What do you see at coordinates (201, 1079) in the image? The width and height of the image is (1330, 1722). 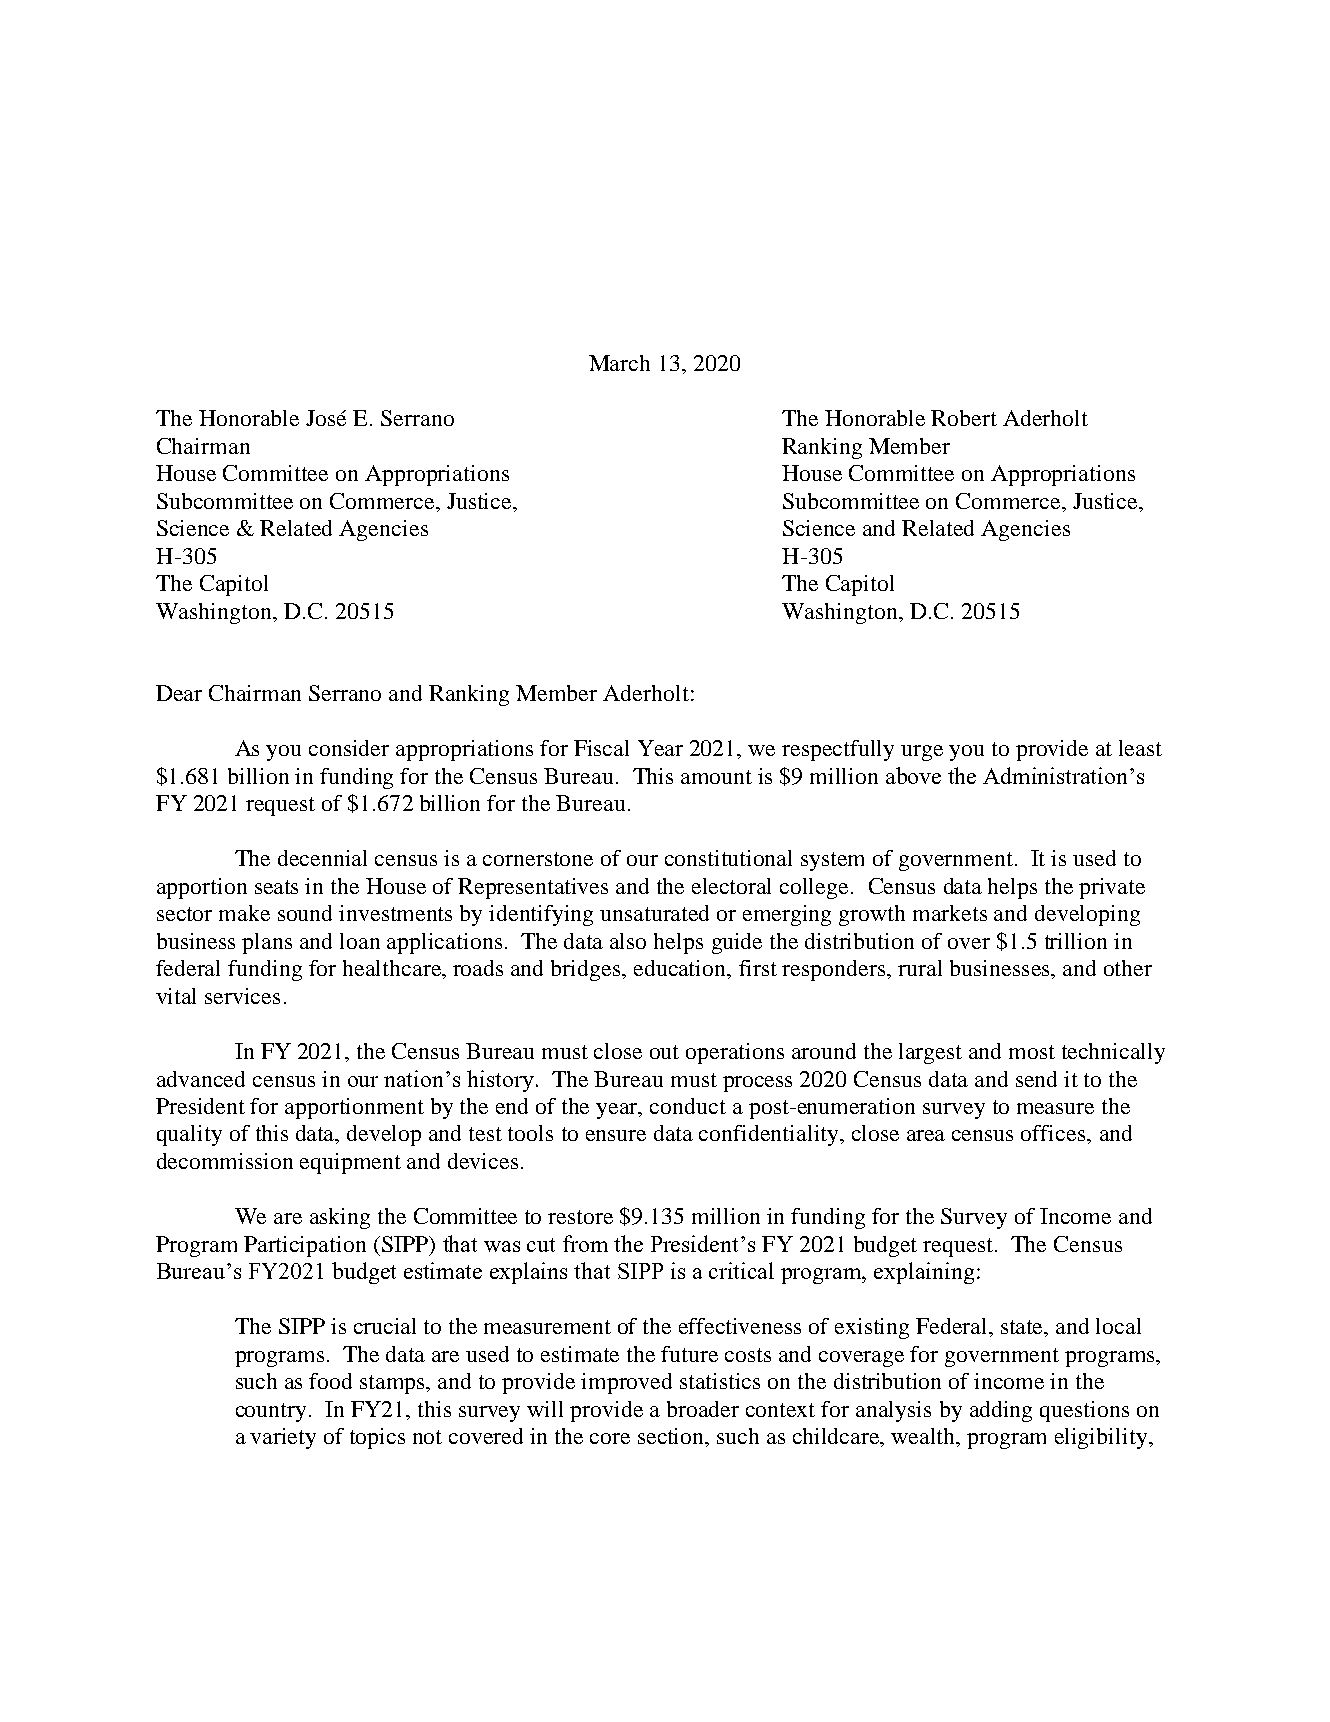 I see `advanced` at bounding box center [201, 1079].
